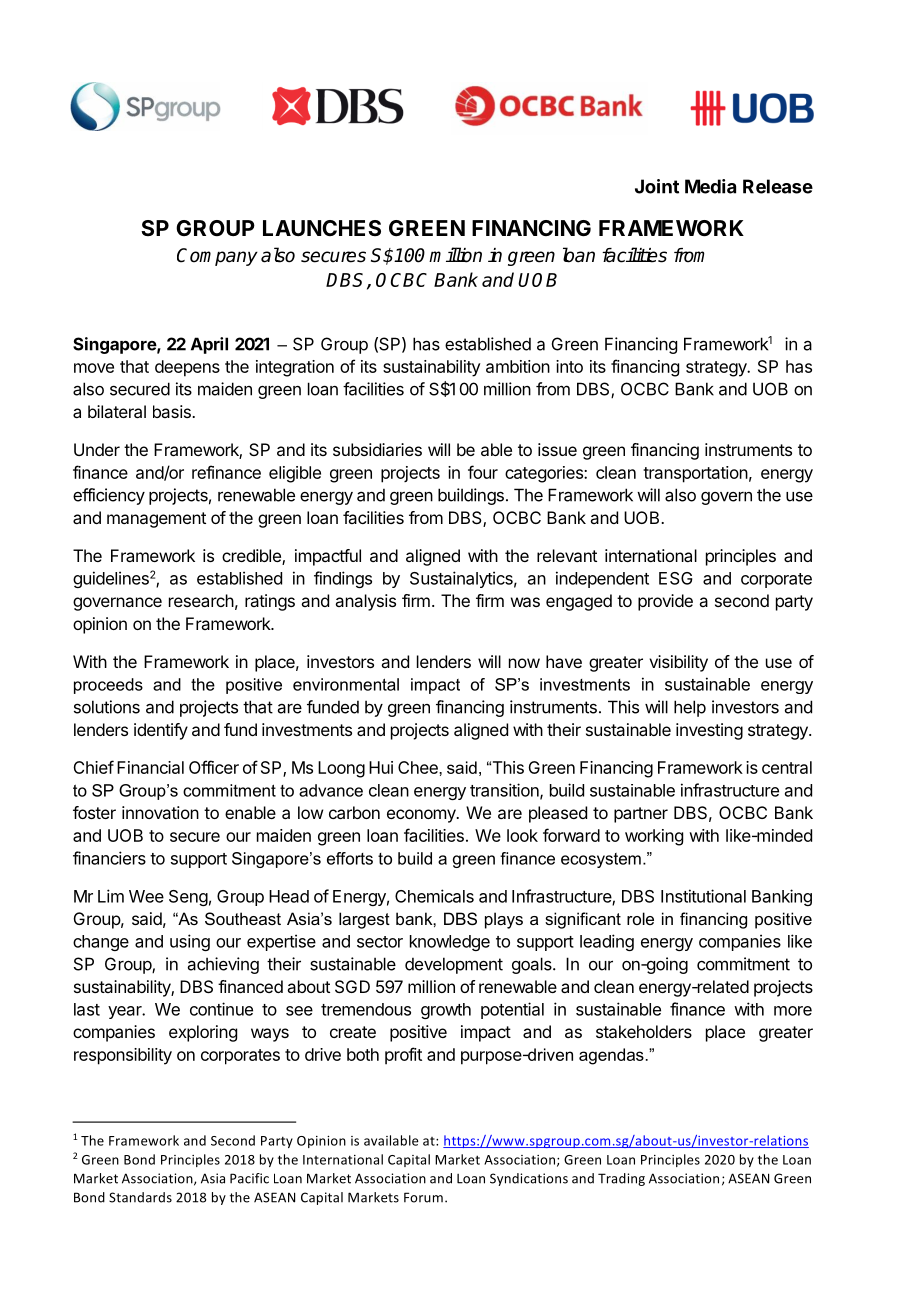 The image size is (924, 1308). Describe the element at coordinates (140, 1197) in the image. I see `Standards` at that location.
